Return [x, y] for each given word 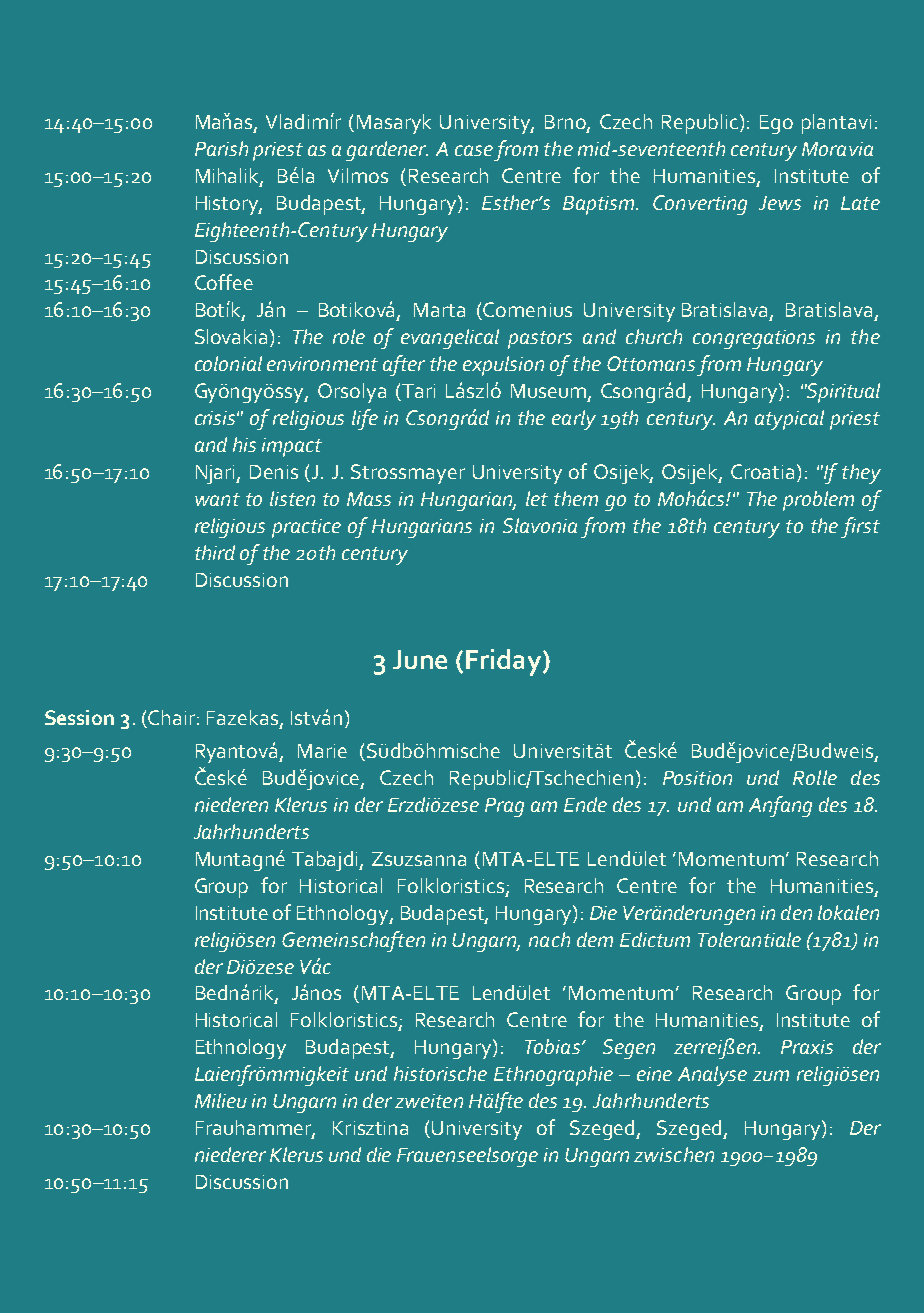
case [474, 150]
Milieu [221, 1100]
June [420, 659]
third [215, 552]
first [860, 527]
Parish [221, 148]
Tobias [552, 1046]
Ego [776, 124]
